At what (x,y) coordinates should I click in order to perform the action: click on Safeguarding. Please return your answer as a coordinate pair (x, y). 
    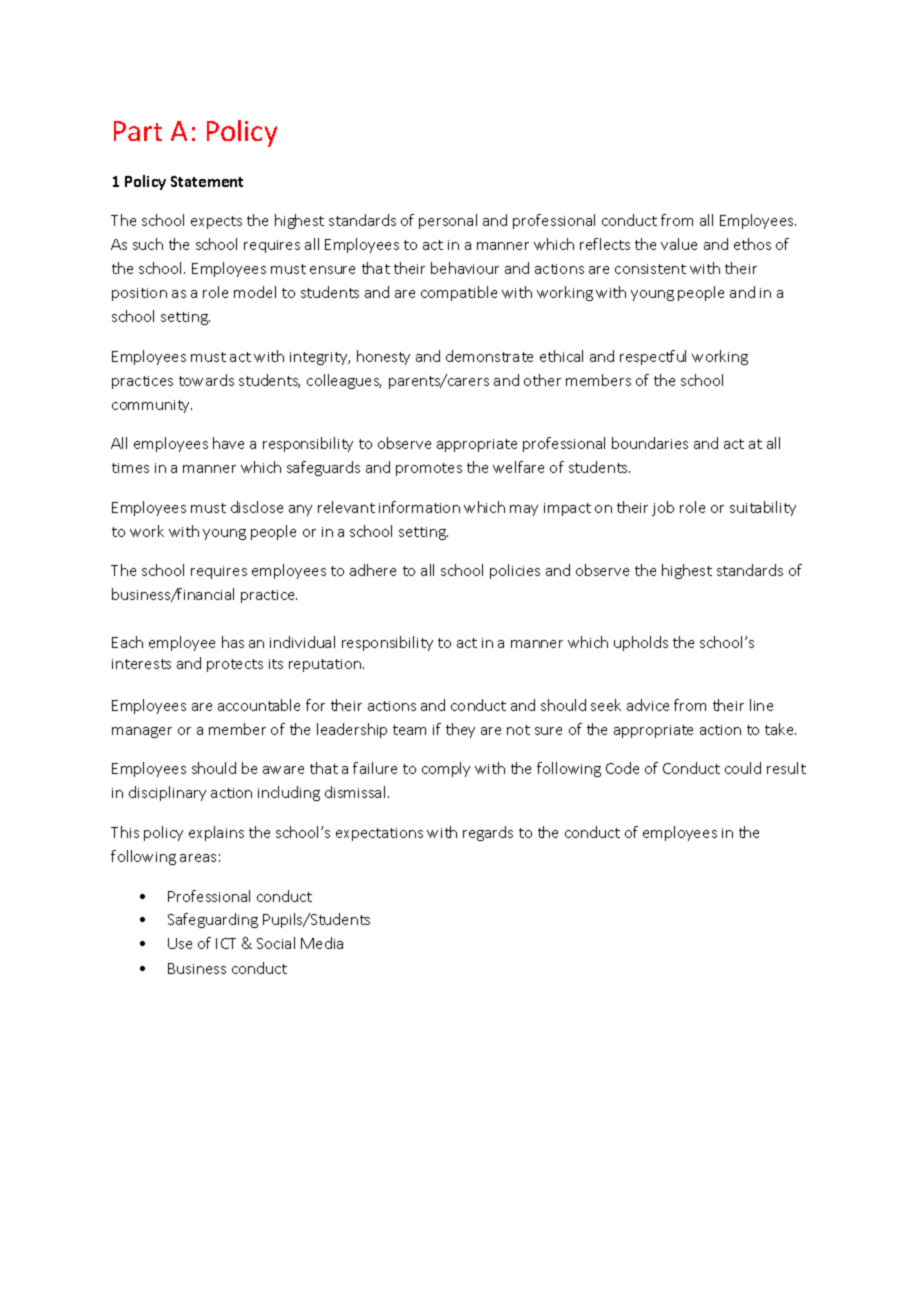
    Looking at the image, I should click on (213, 920).
